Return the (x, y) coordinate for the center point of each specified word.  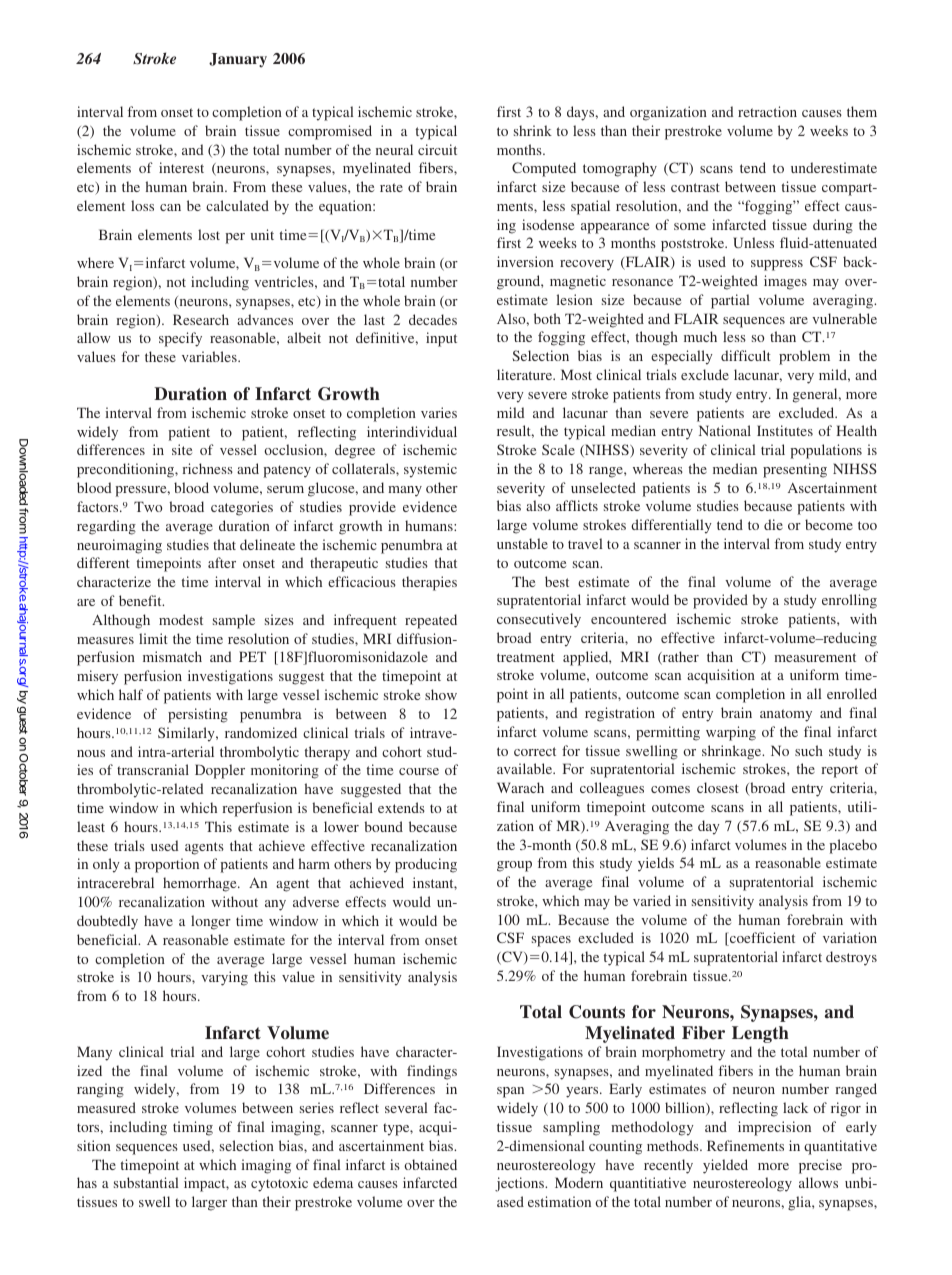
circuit (437, 149)
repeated (431, 621)
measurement (815, 657)
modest (181, 619)
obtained (430, 1164)
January (238, 60)
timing (193, 1128)
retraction (767, 111)
